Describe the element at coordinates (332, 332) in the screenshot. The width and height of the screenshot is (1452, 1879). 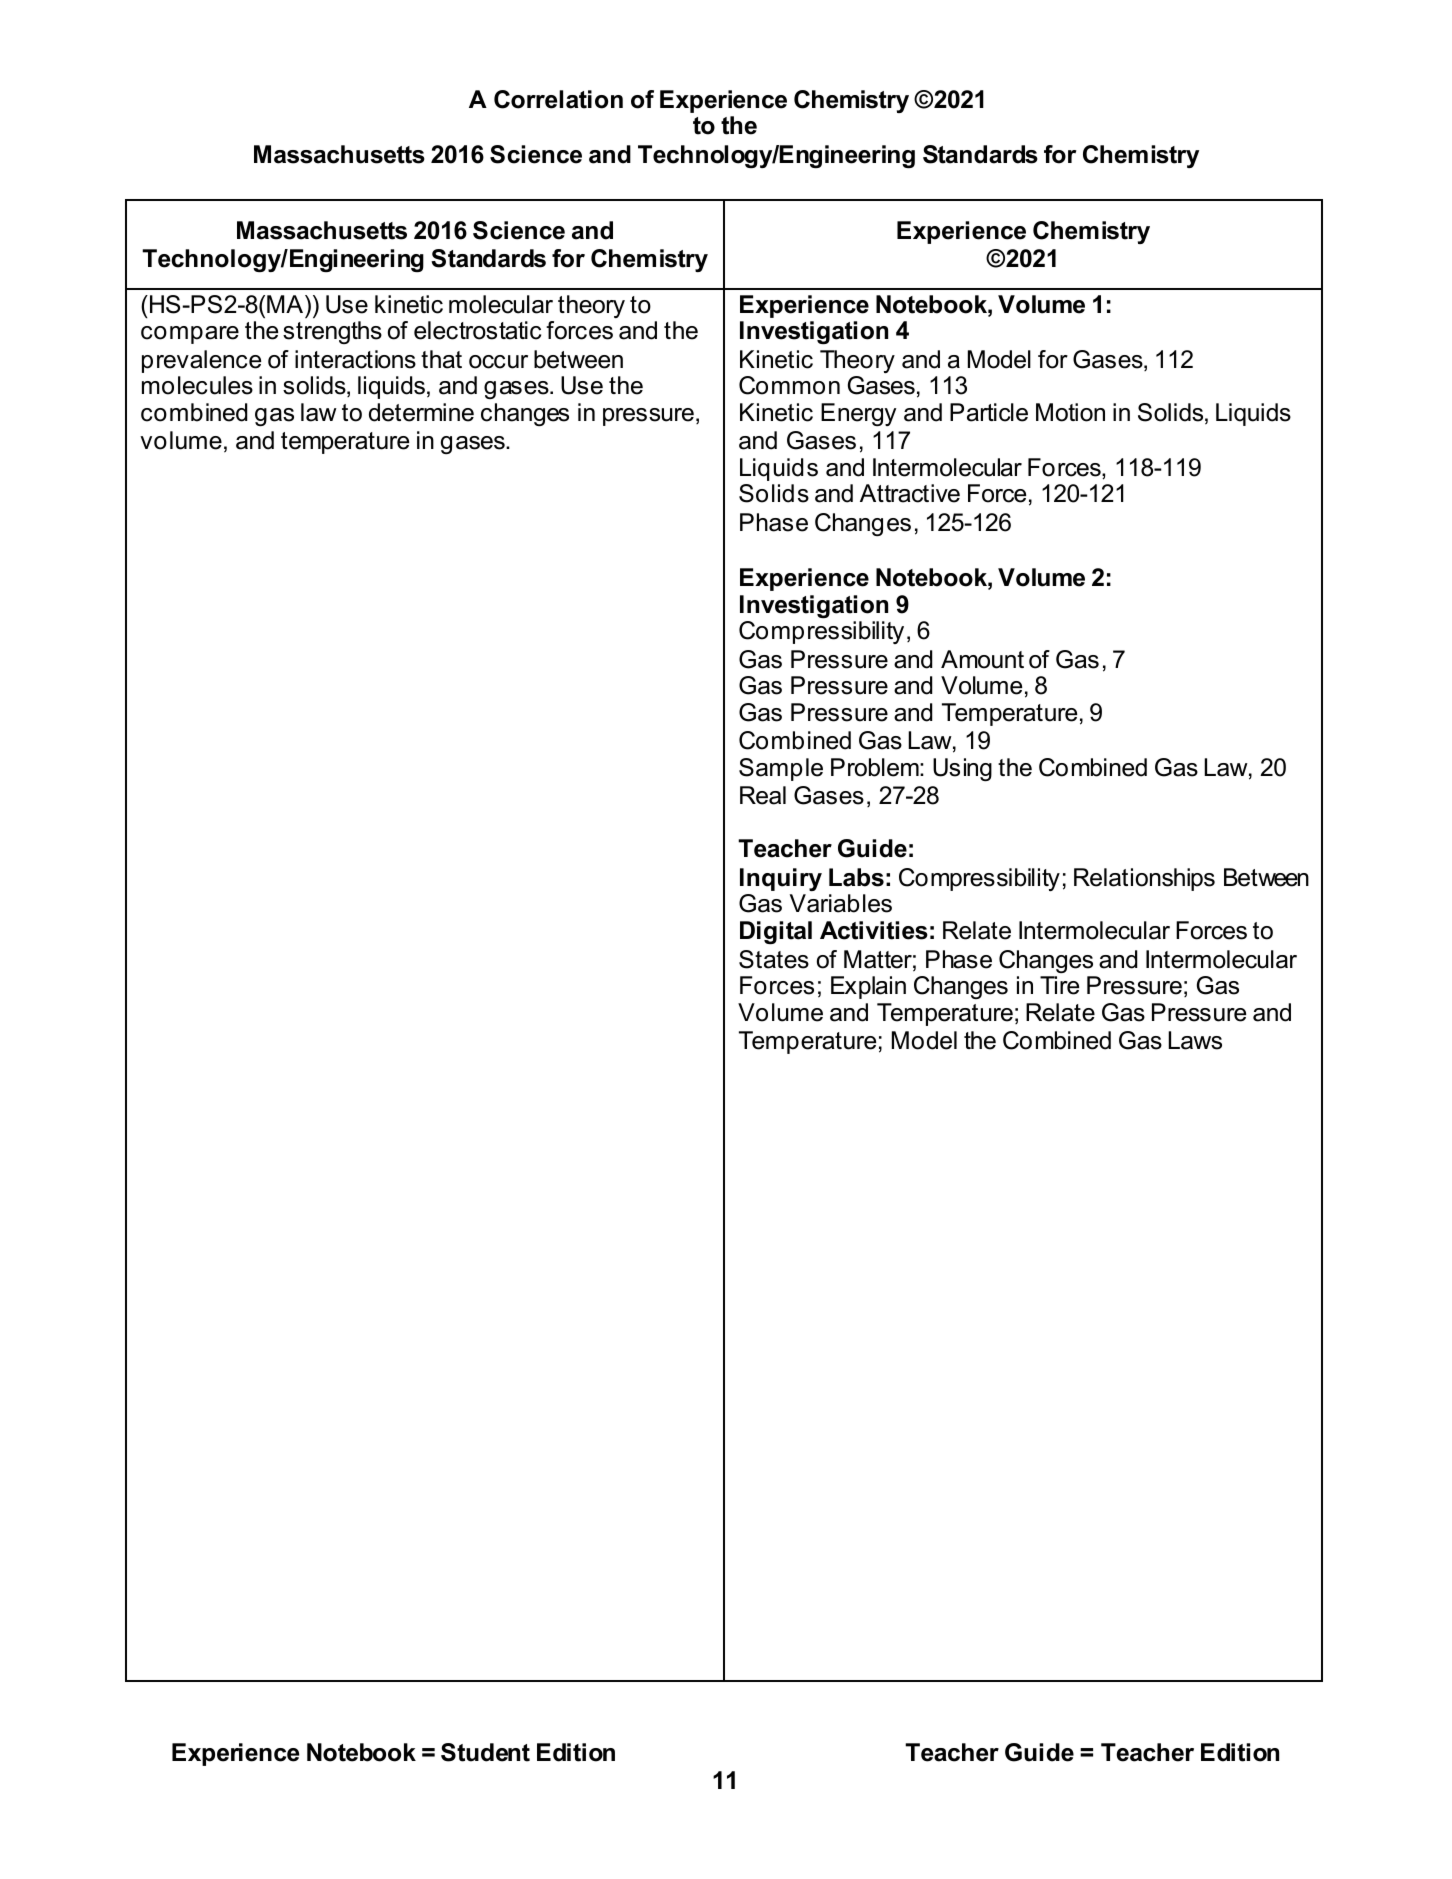
I see `strengths` at that location.
